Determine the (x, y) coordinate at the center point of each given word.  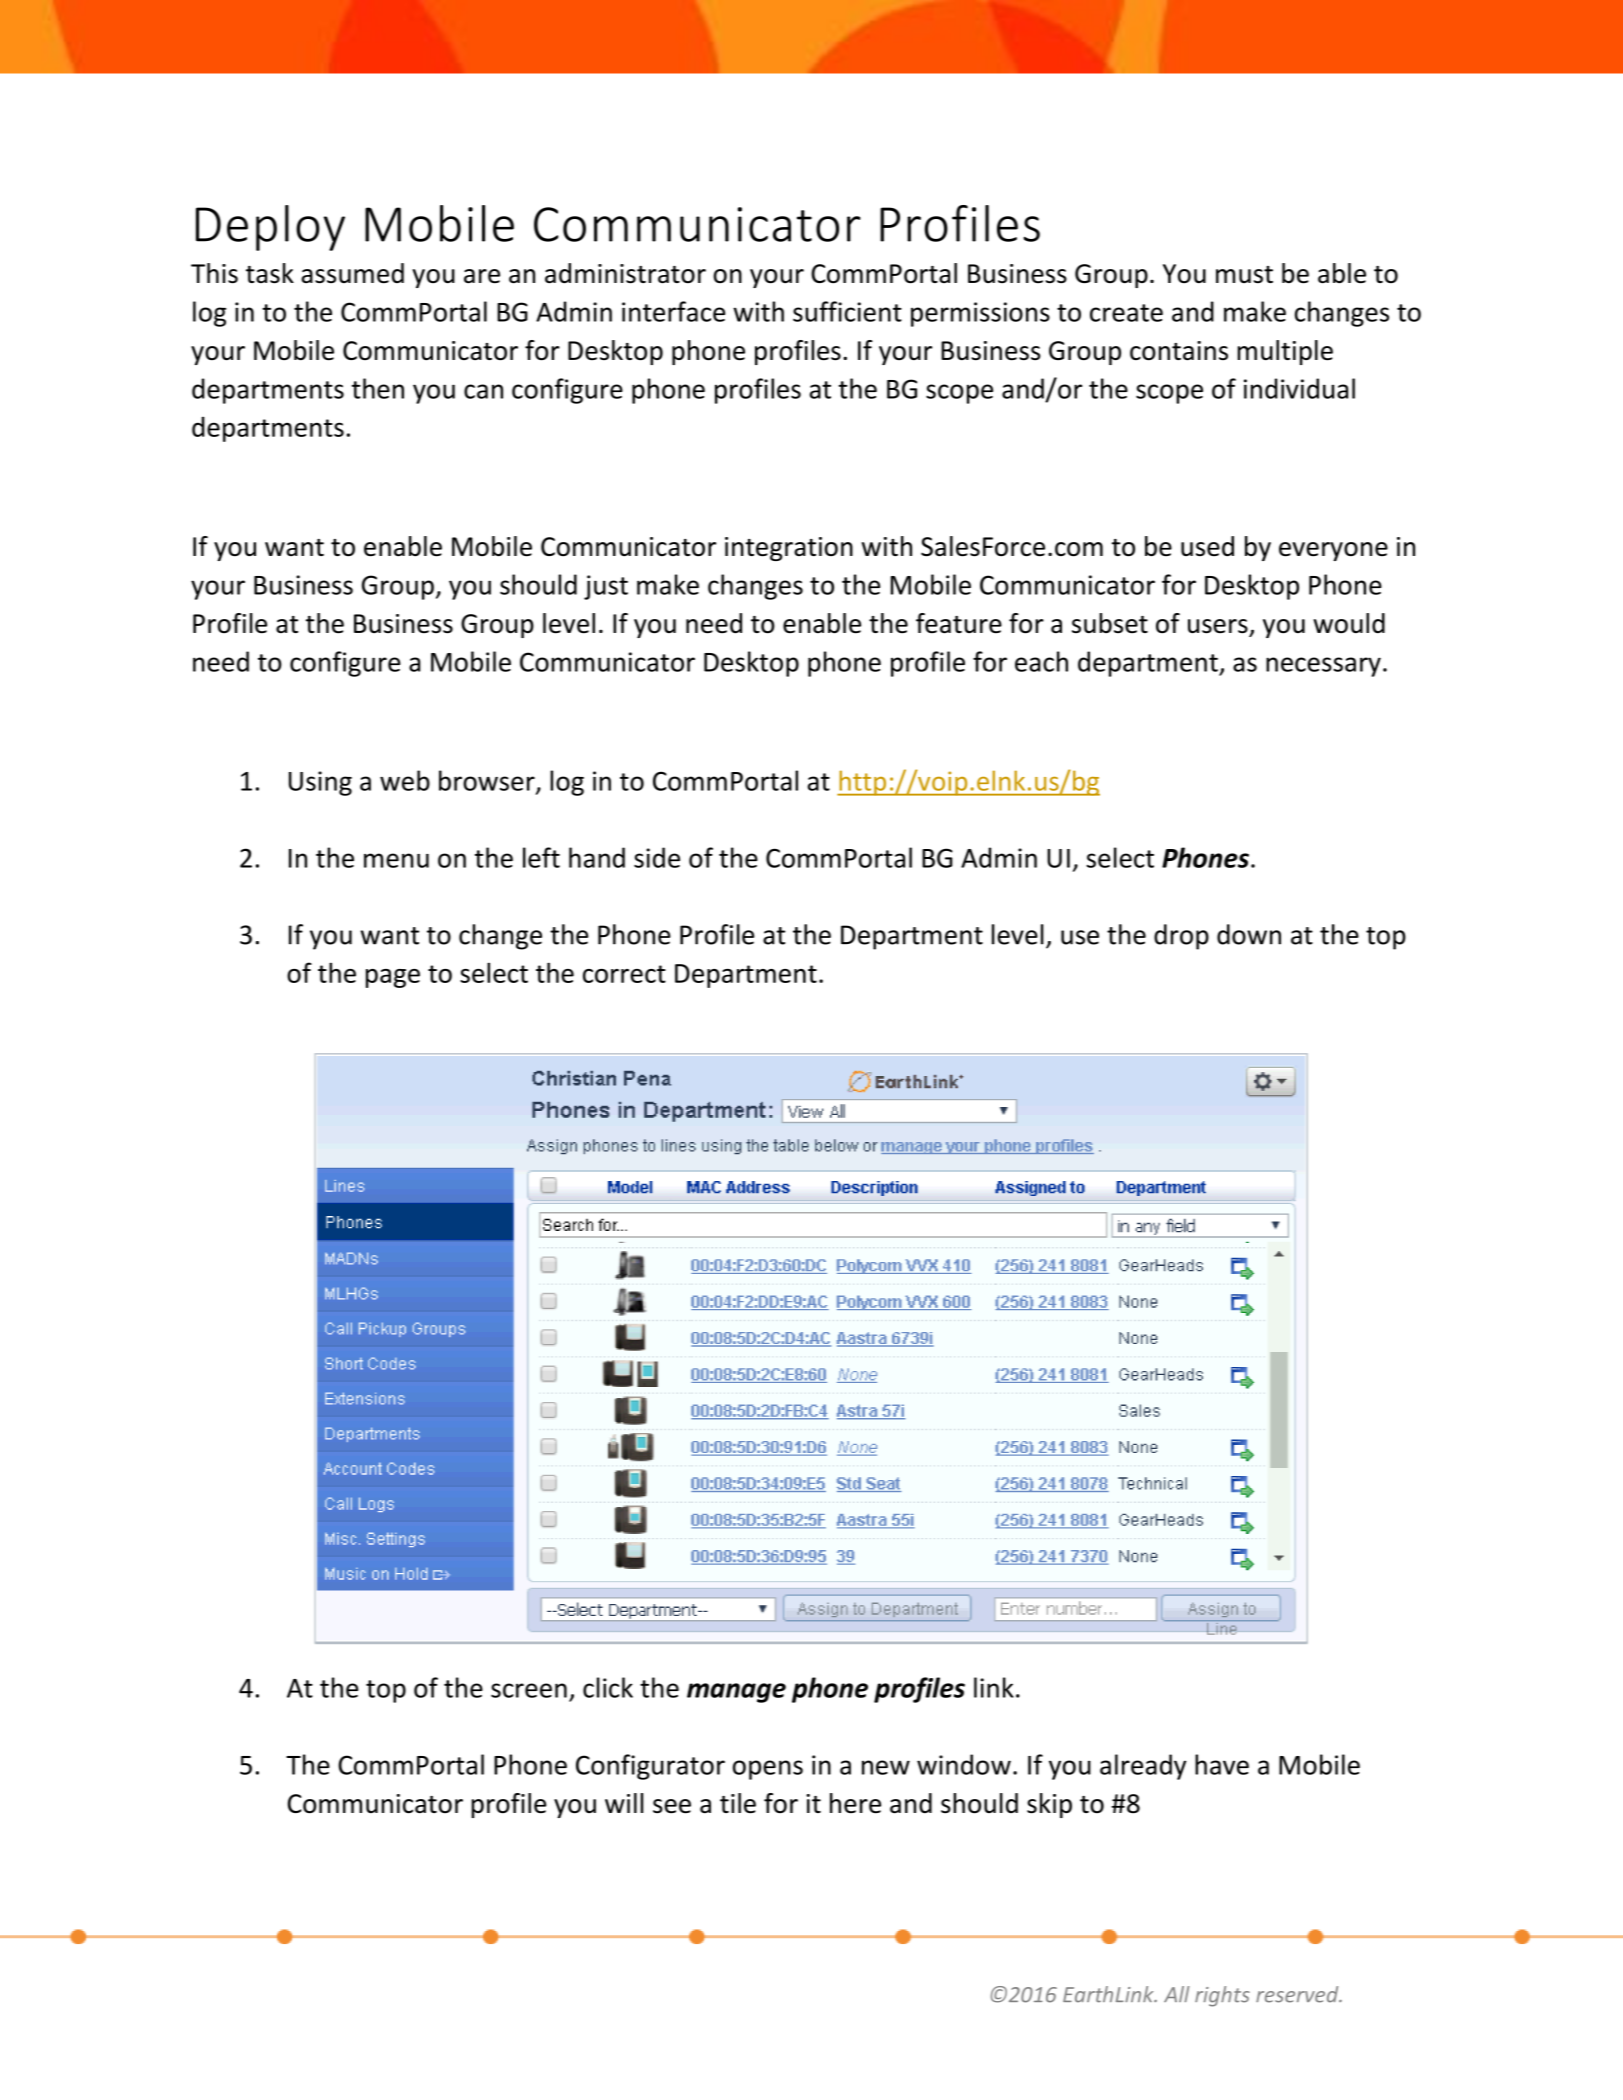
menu (396, 860)
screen (529, 1690)
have (1222, 1764)
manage (736, 1693)
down (1249, 934)
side (657, 857)
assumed (352, 273)
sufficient (847, 311)
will (624, 1803)
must (1244, 275)
